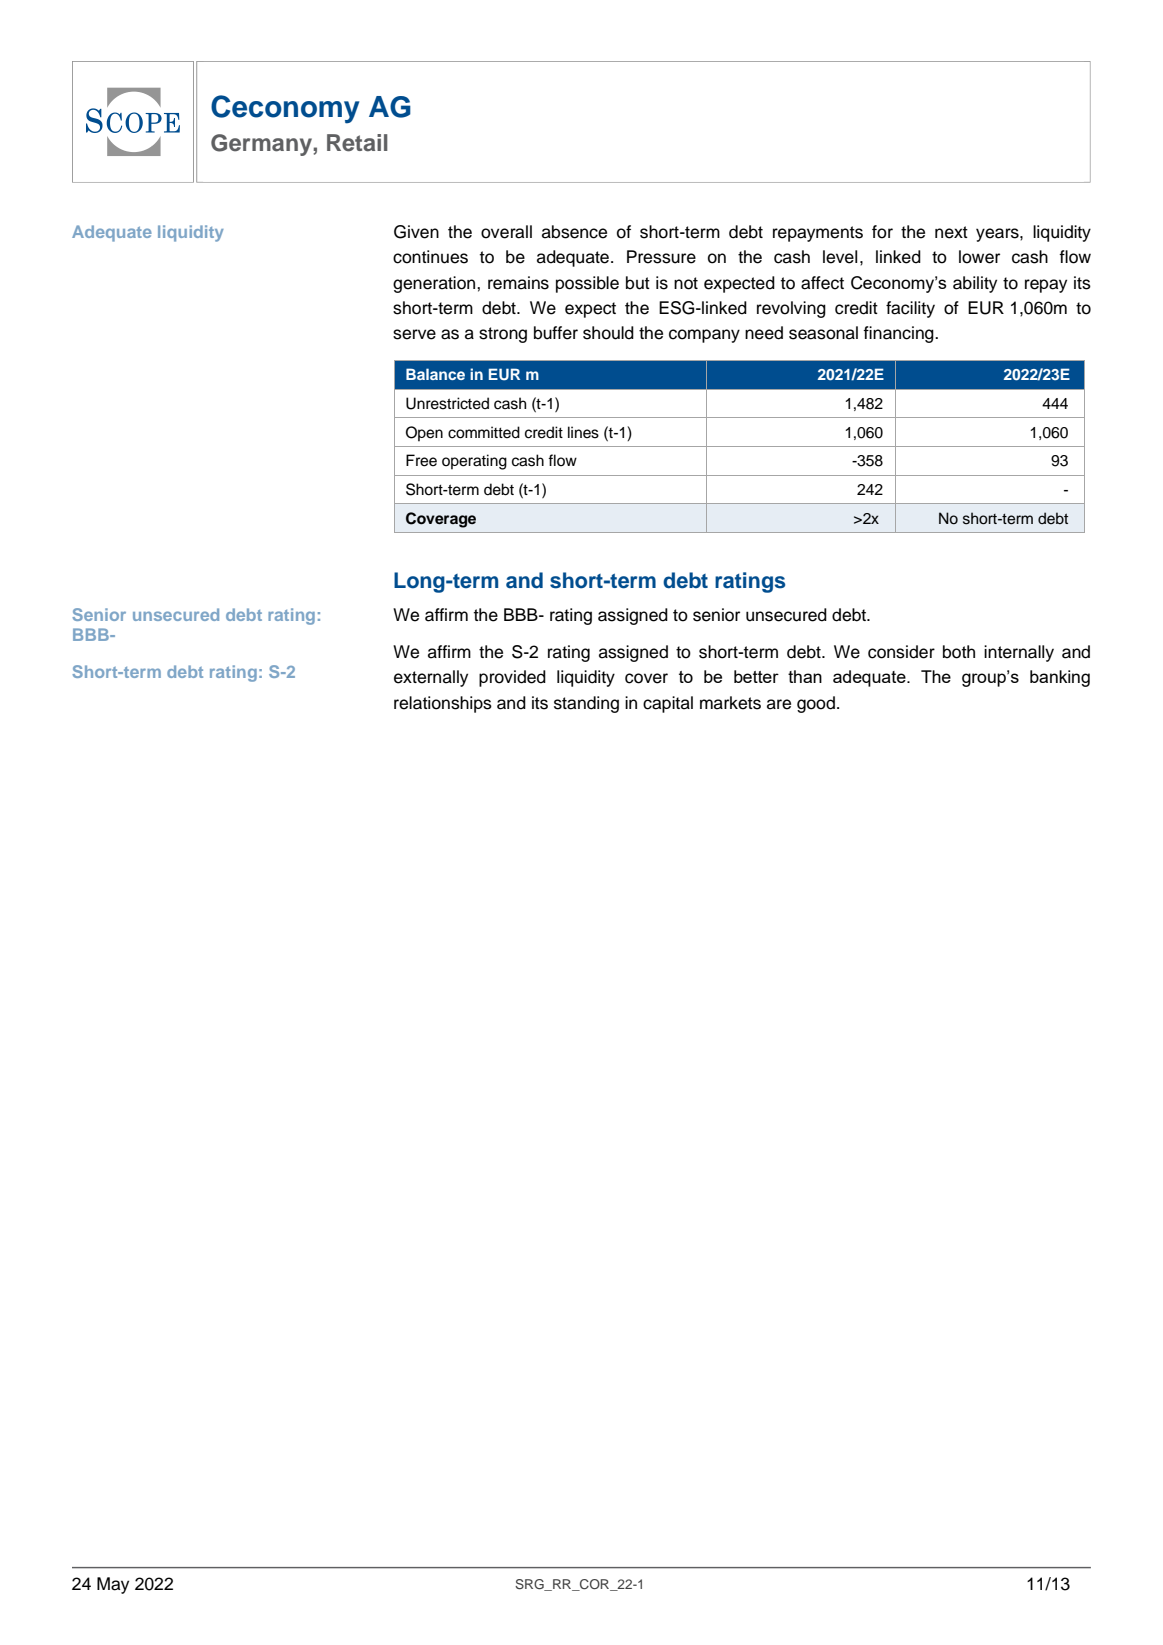 The width and height of the document is (1163, 1645). What do you see at coordinates (586, 704) in the document?
I see `standing` at bounding box center [586, 704].
